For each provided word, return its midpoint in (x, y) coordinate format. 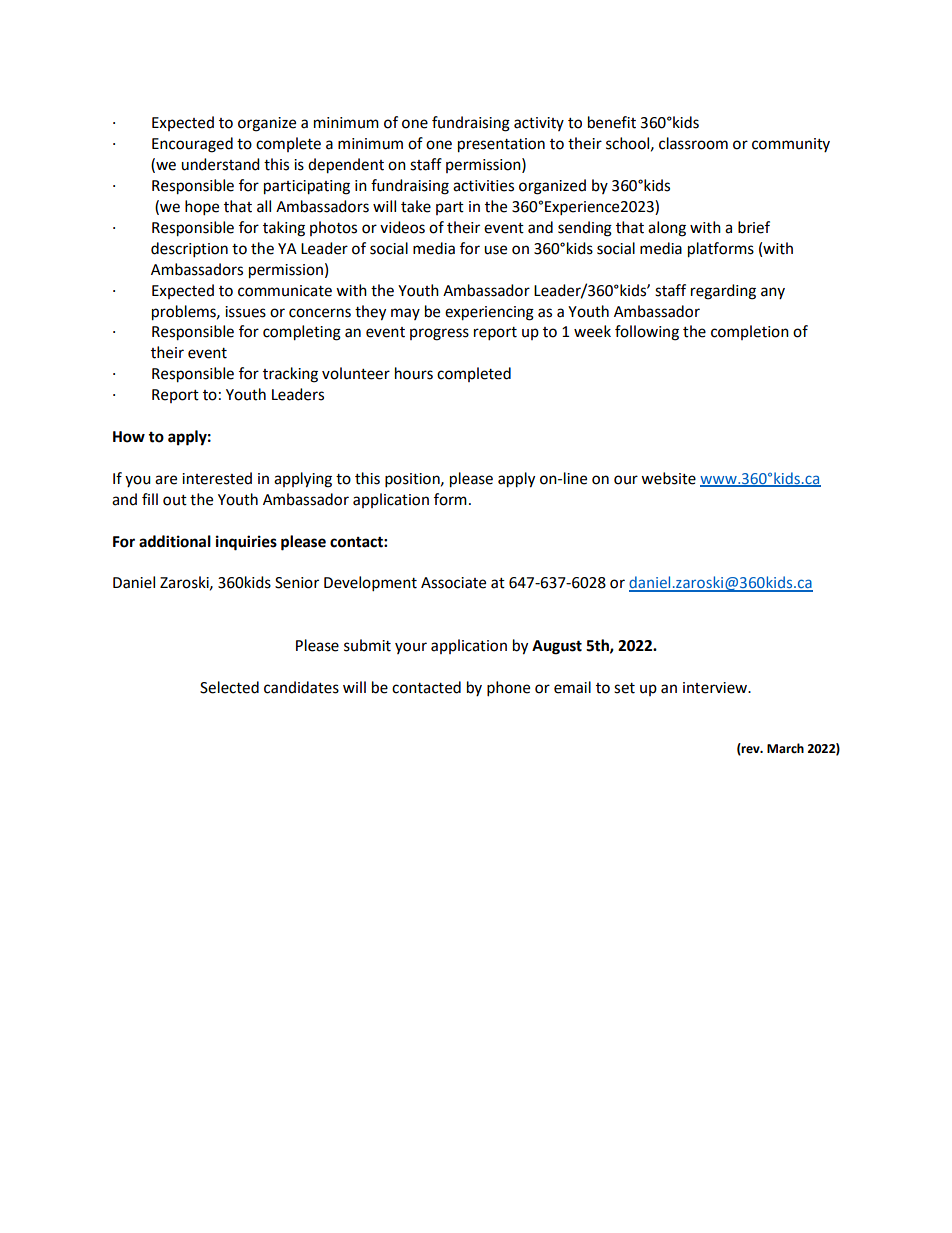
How (129, 437)
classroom (693, 143)
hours (414, 373)
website (668, 478)
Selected (229, 687)
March (785, 748)
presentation (501, 145)
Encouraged (192, 145)
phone (508, 689)
